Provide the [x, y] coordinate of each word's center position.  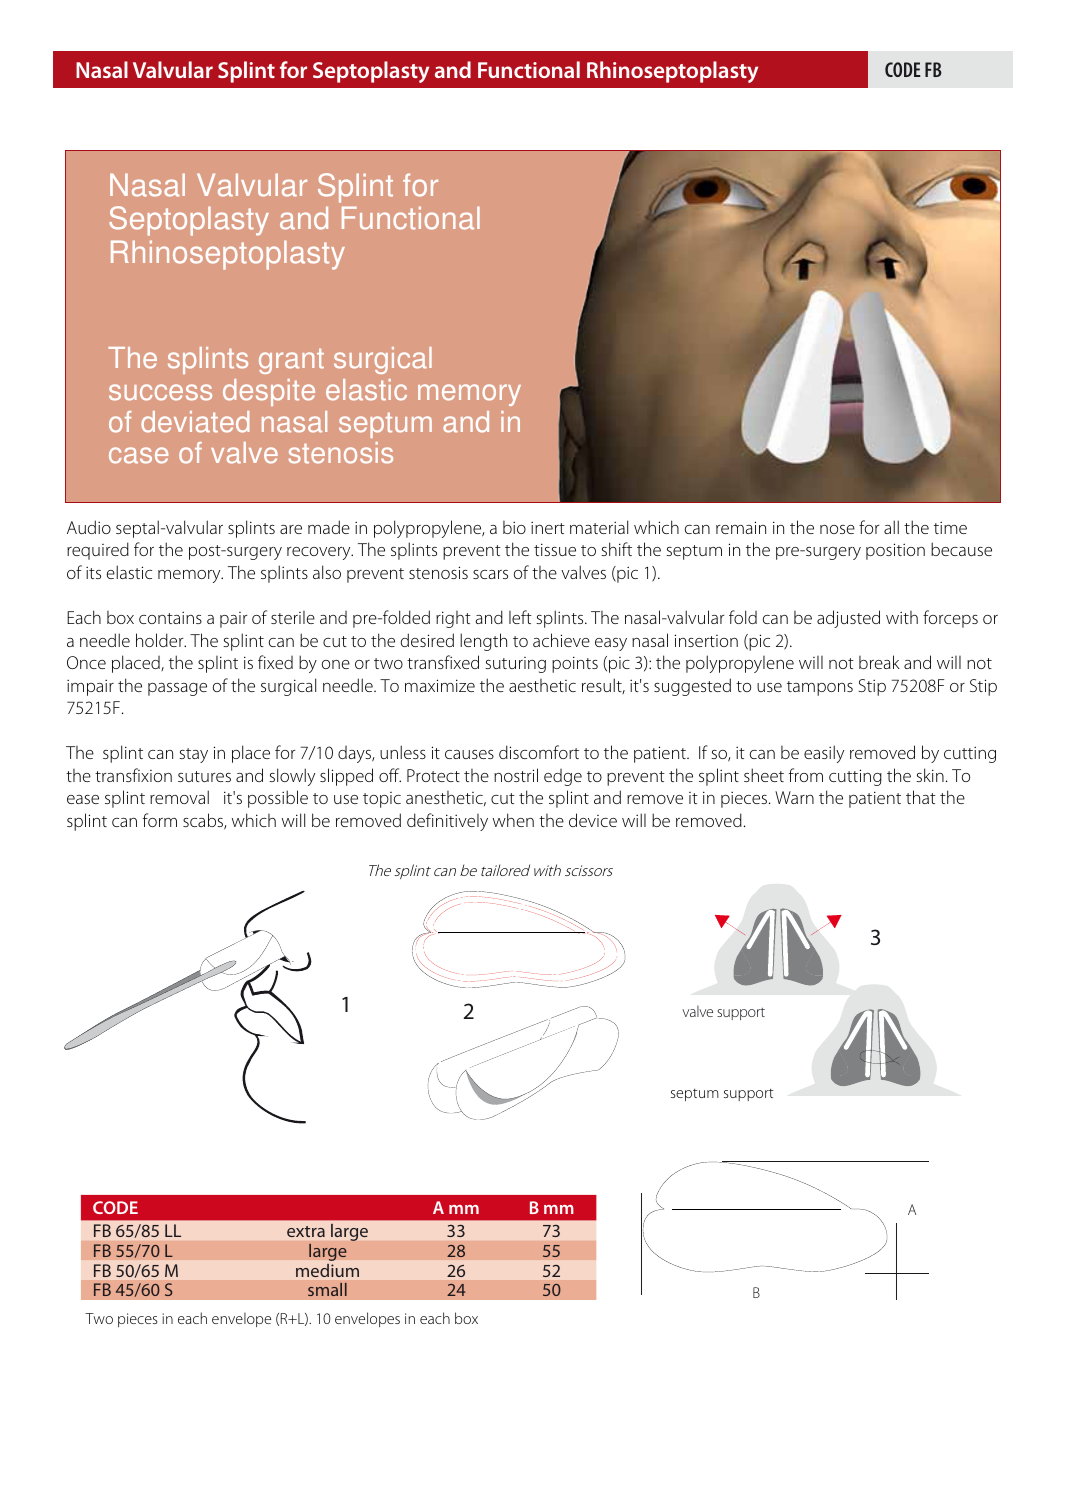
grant [291, 361]
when [513, 820]
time [950, 527]
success [160, 392]
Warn [794, 797]
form [160, 820]
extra [306, 1231]
